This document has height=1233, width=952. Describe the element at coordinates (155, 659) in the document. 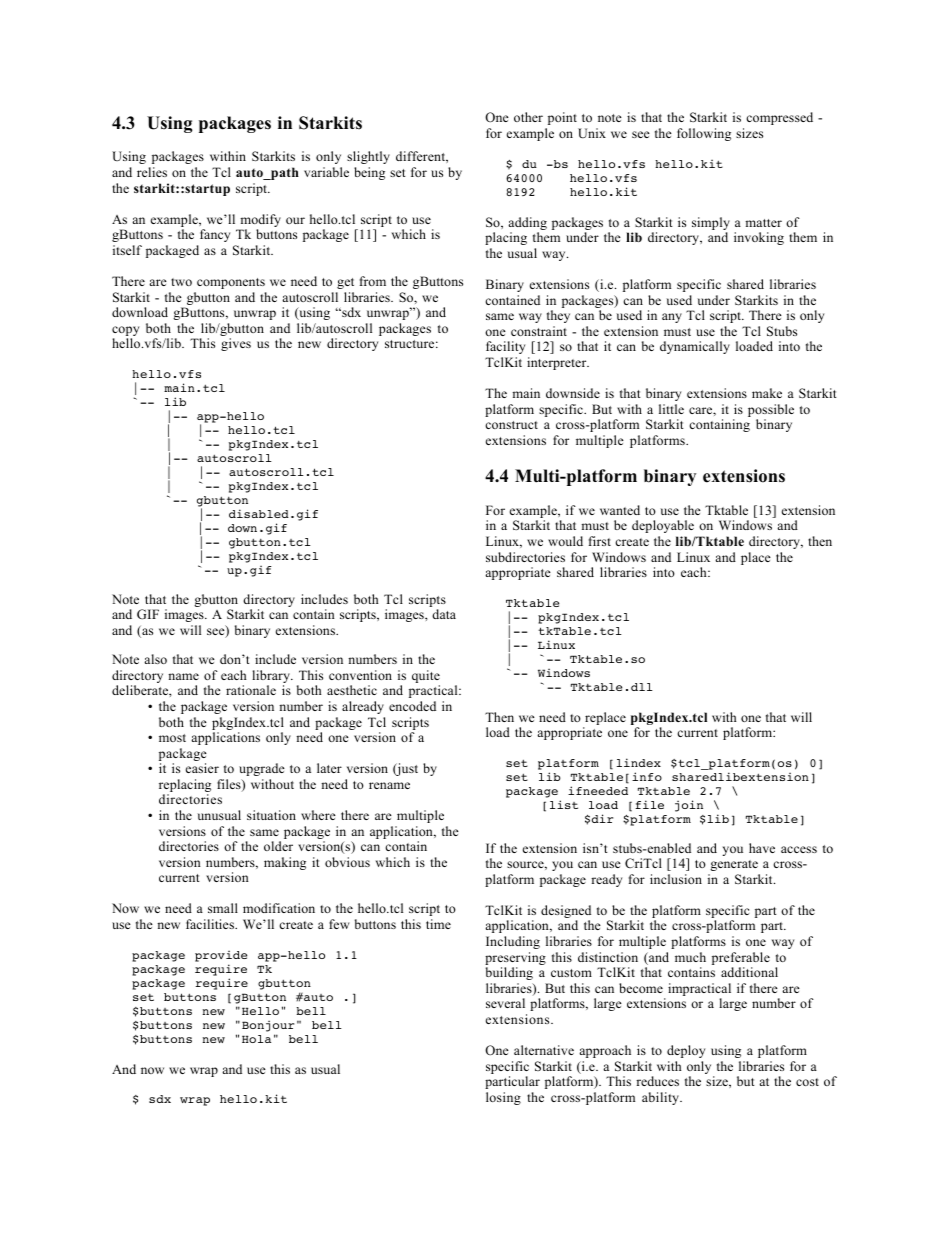

I see `also` at that location.
